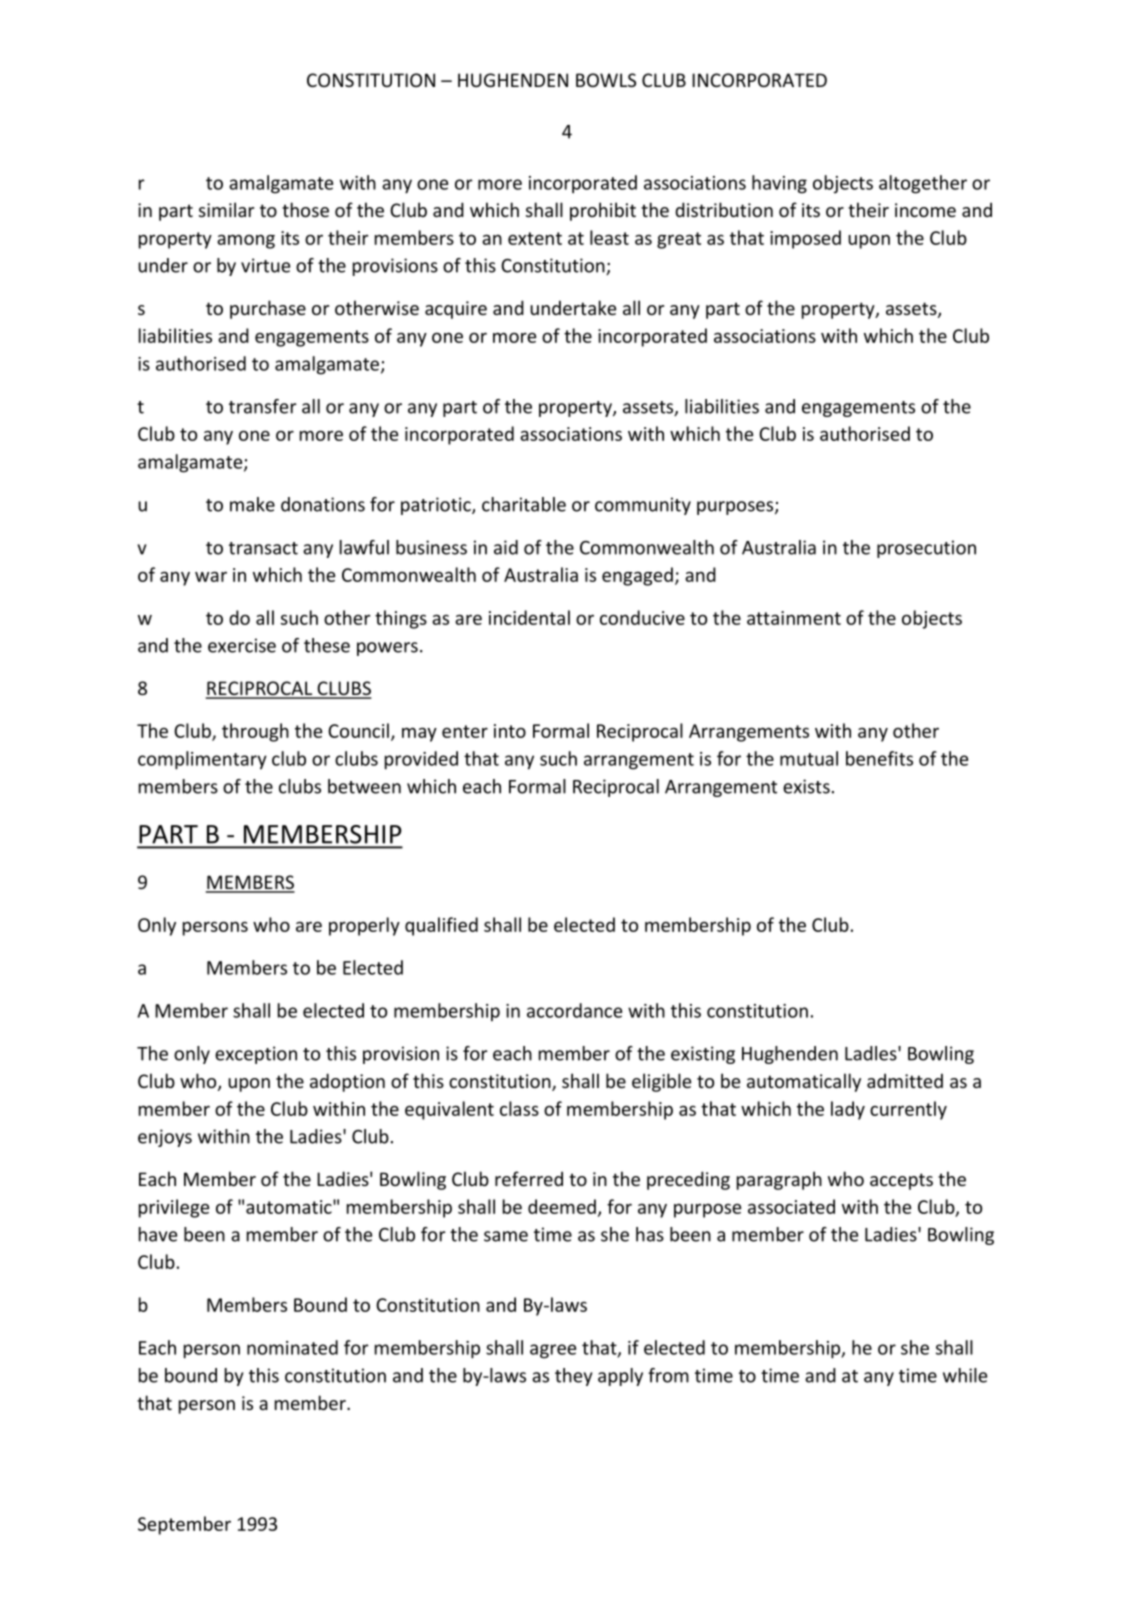  Describe the element at coordinates (606, 80) in the page. I see `BOWLS` at that location.
